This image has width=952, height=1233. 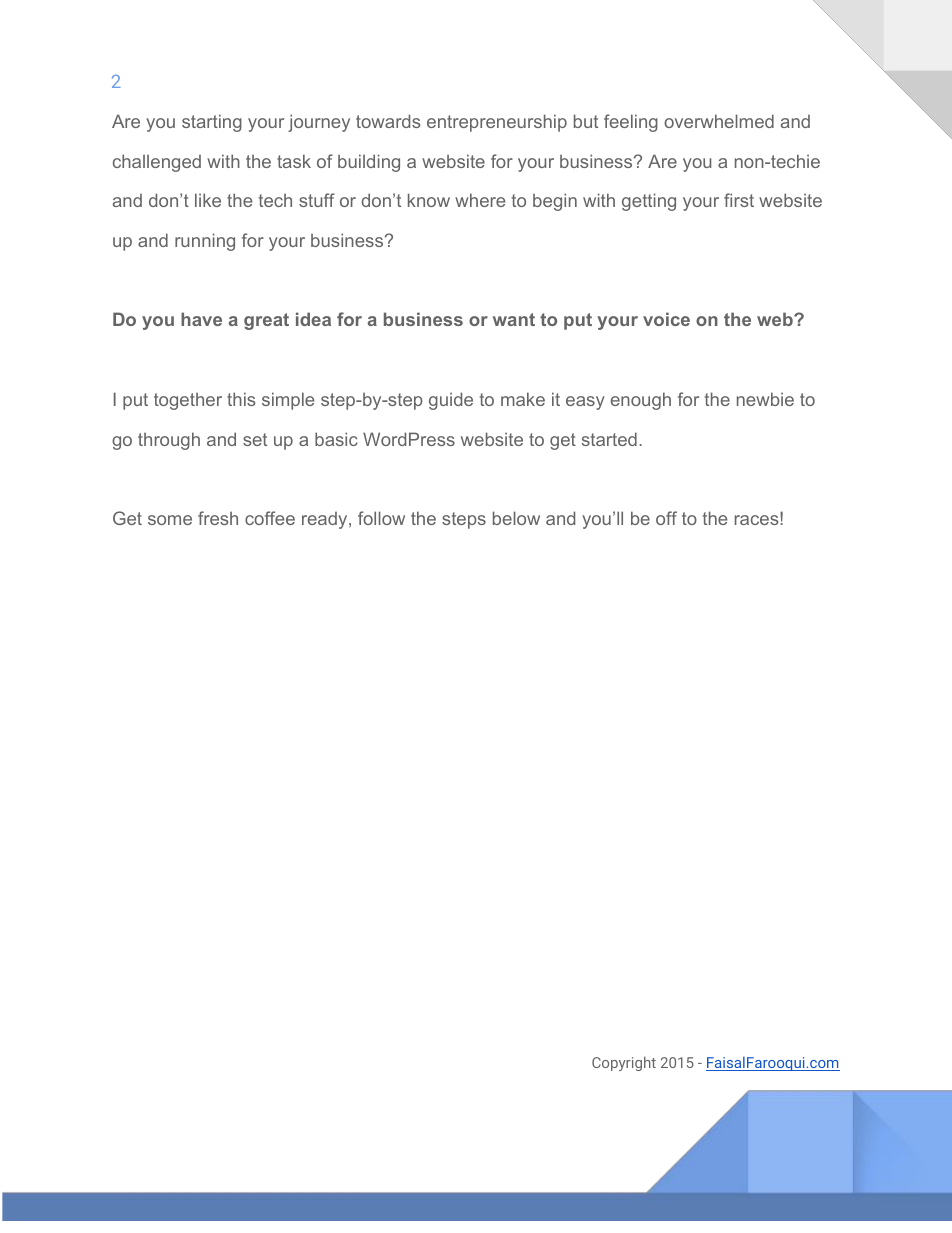 I want to click on fresh, so click(x=218, y=518).
